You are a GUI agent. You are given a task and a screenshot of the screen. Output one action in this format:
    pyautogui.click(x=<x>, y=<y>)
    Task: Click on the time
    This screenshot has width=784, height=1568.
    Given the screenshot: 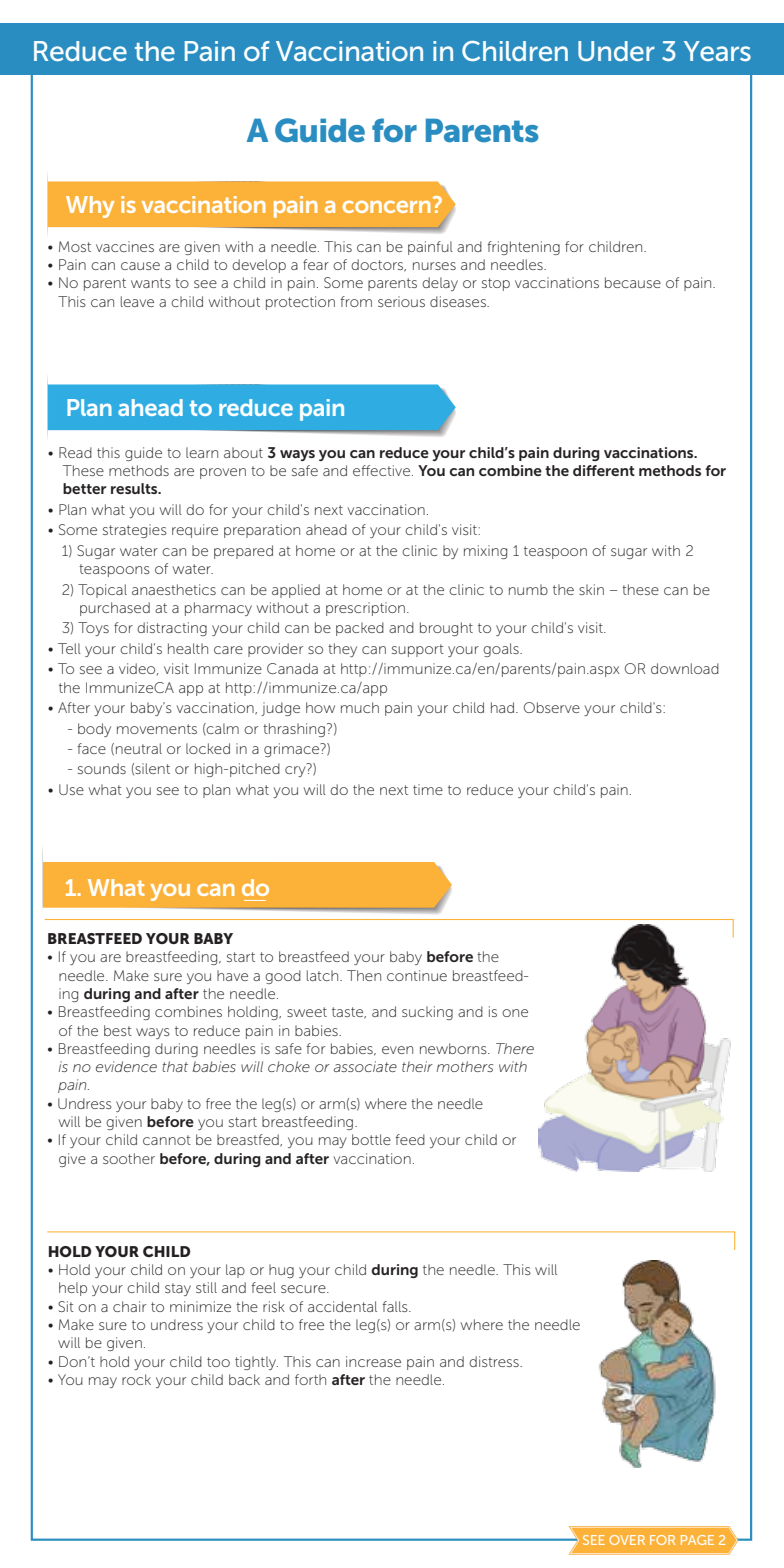 What is the action you would take?
    pyautogui.click(x=428, y=789)
